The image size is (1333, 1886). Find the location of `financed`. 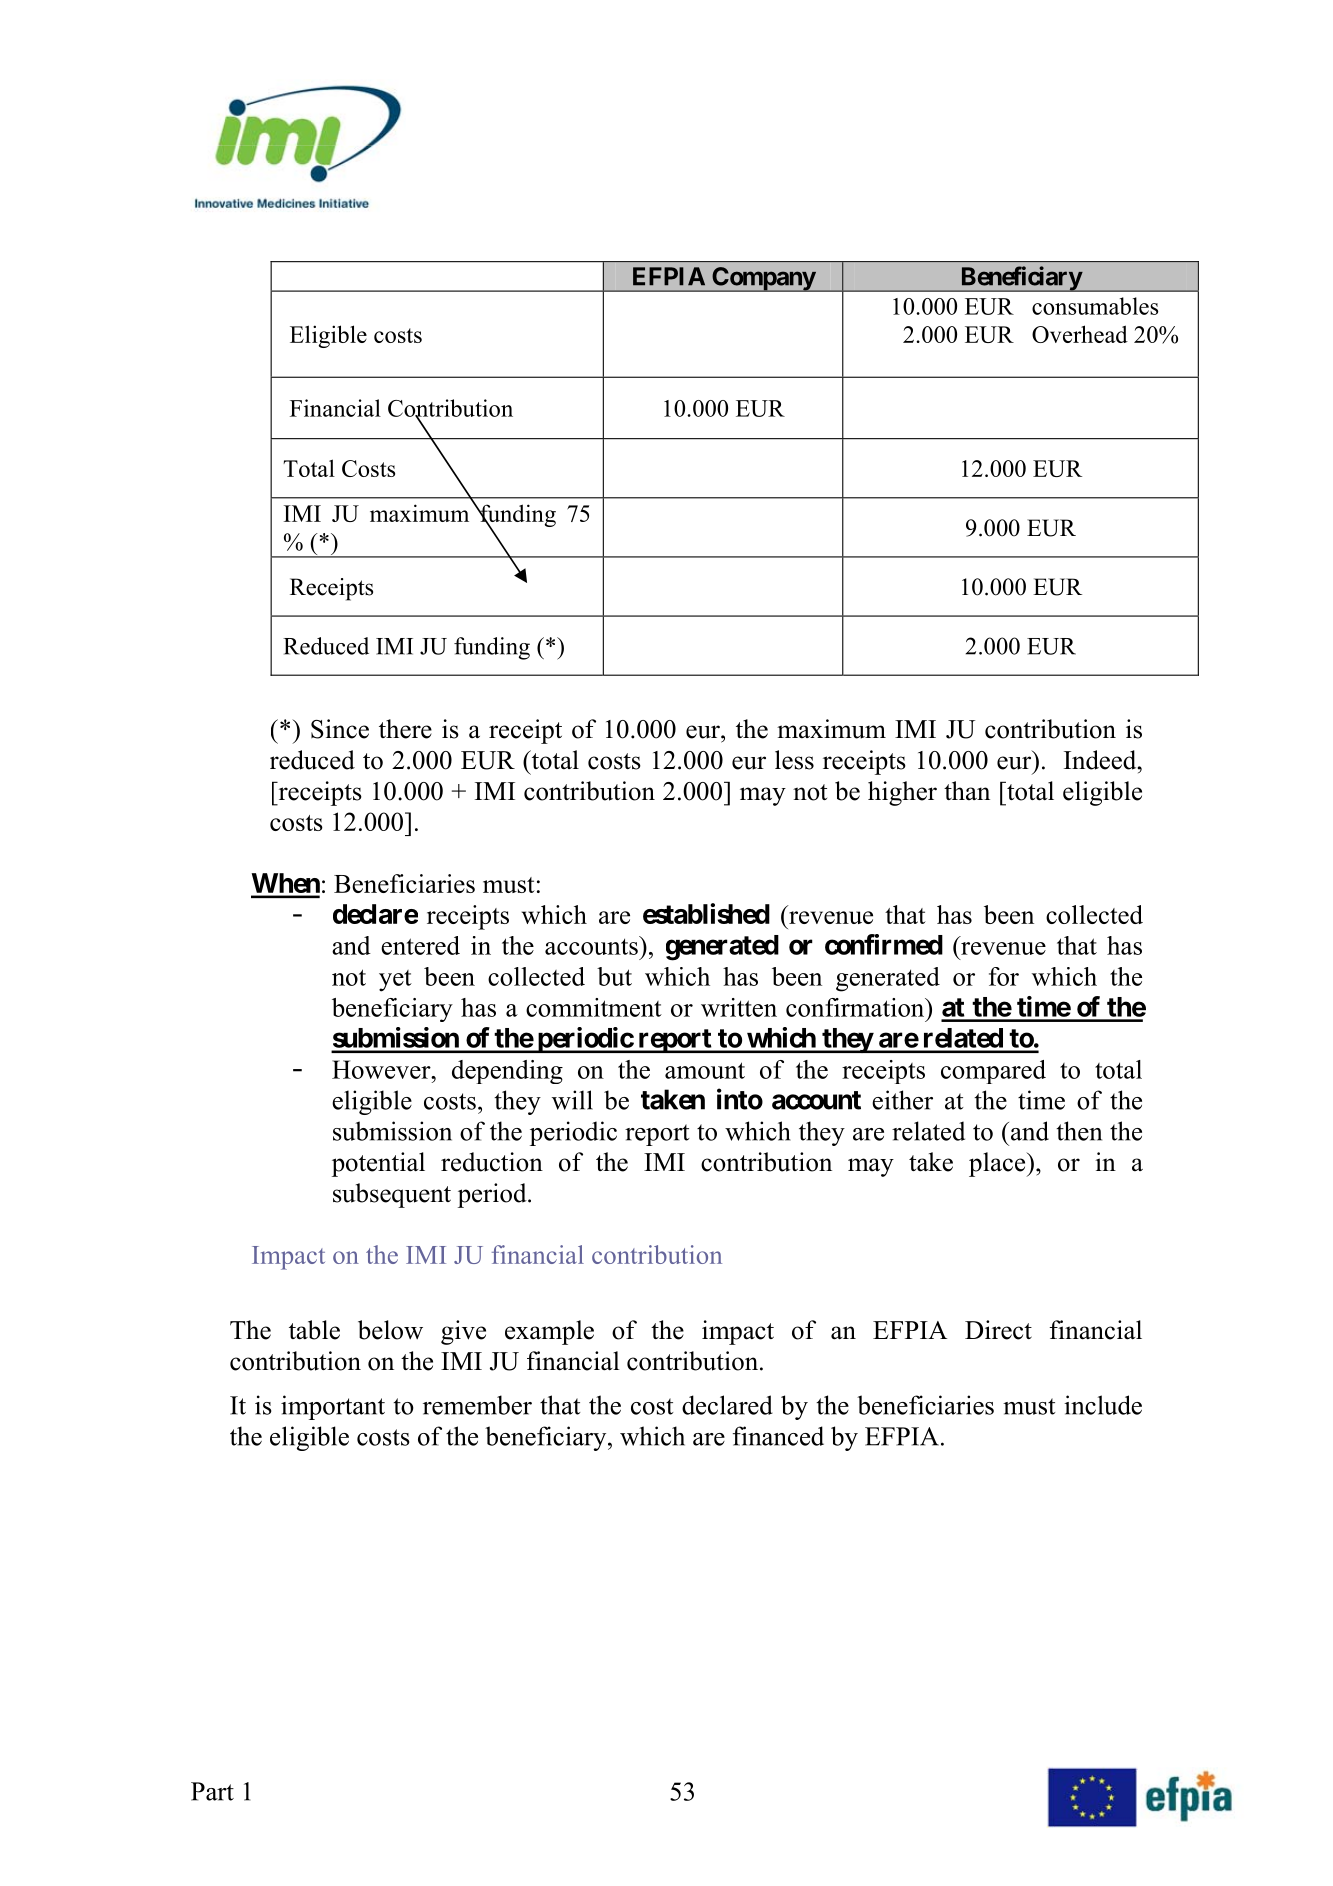

financed is located at coordinates (778, 1436).
